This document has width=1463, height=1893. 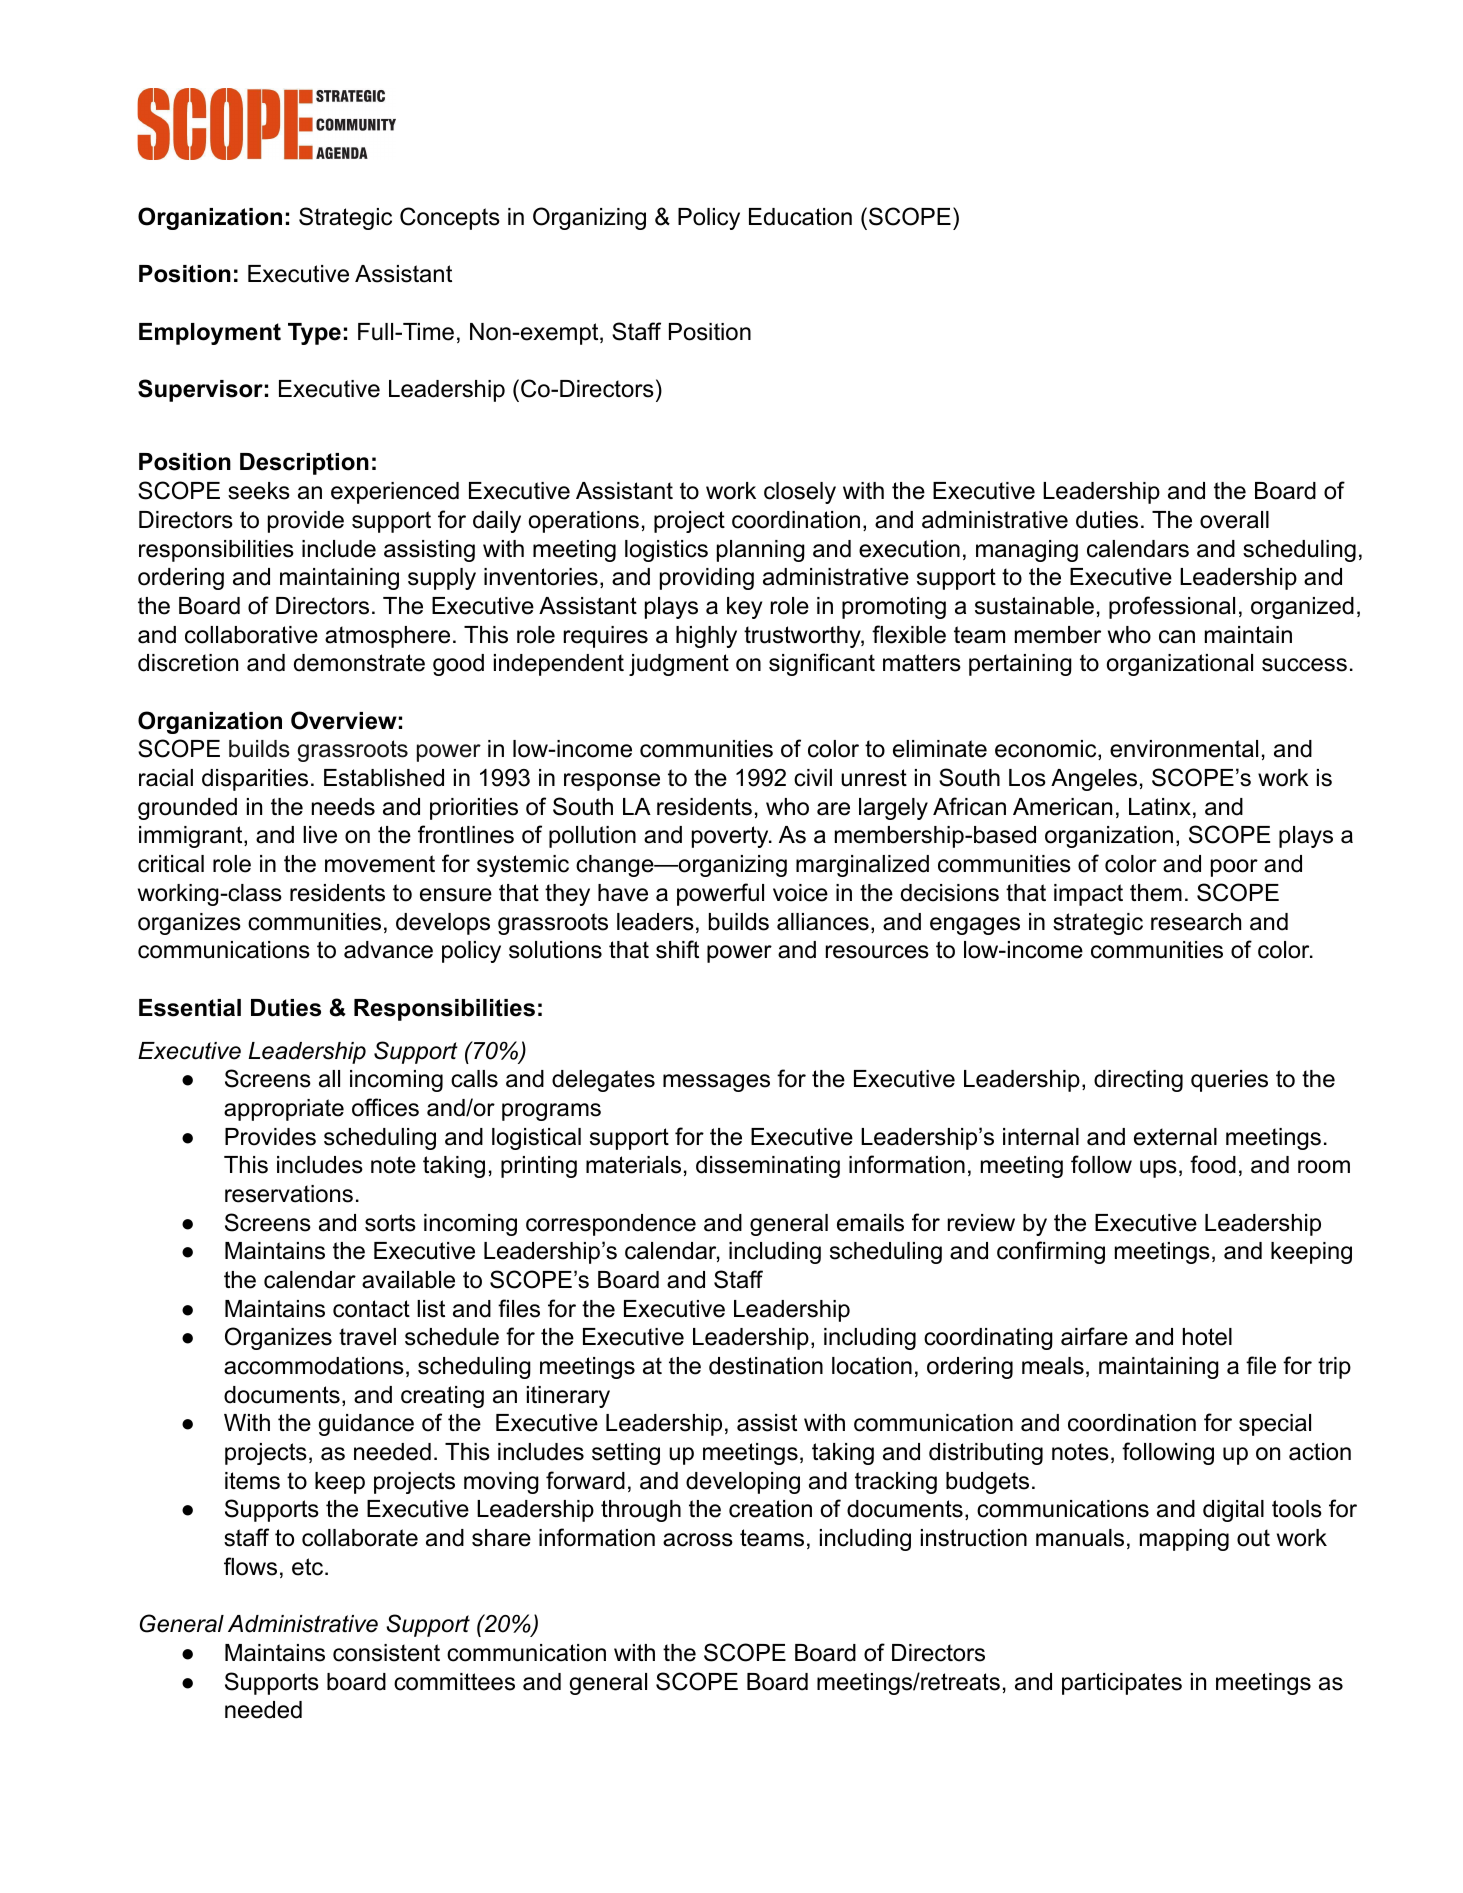 What do you see at coordinates (1234, 520) in the document?
I see `overall` at bounding box center [1234, 520].
